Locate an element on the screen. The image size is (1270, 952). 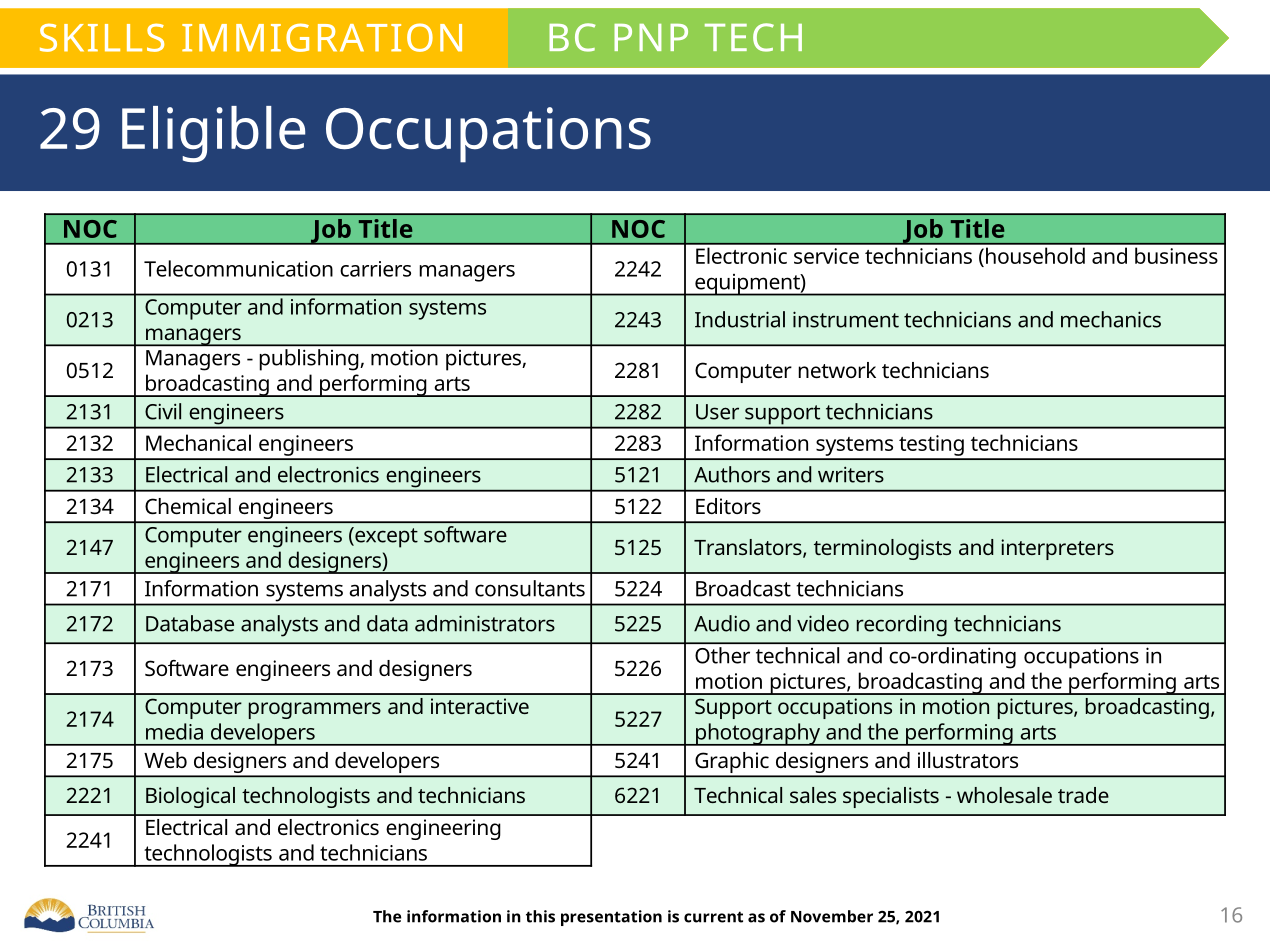
IMMIGRATION is located at coordinates (322, 37).
